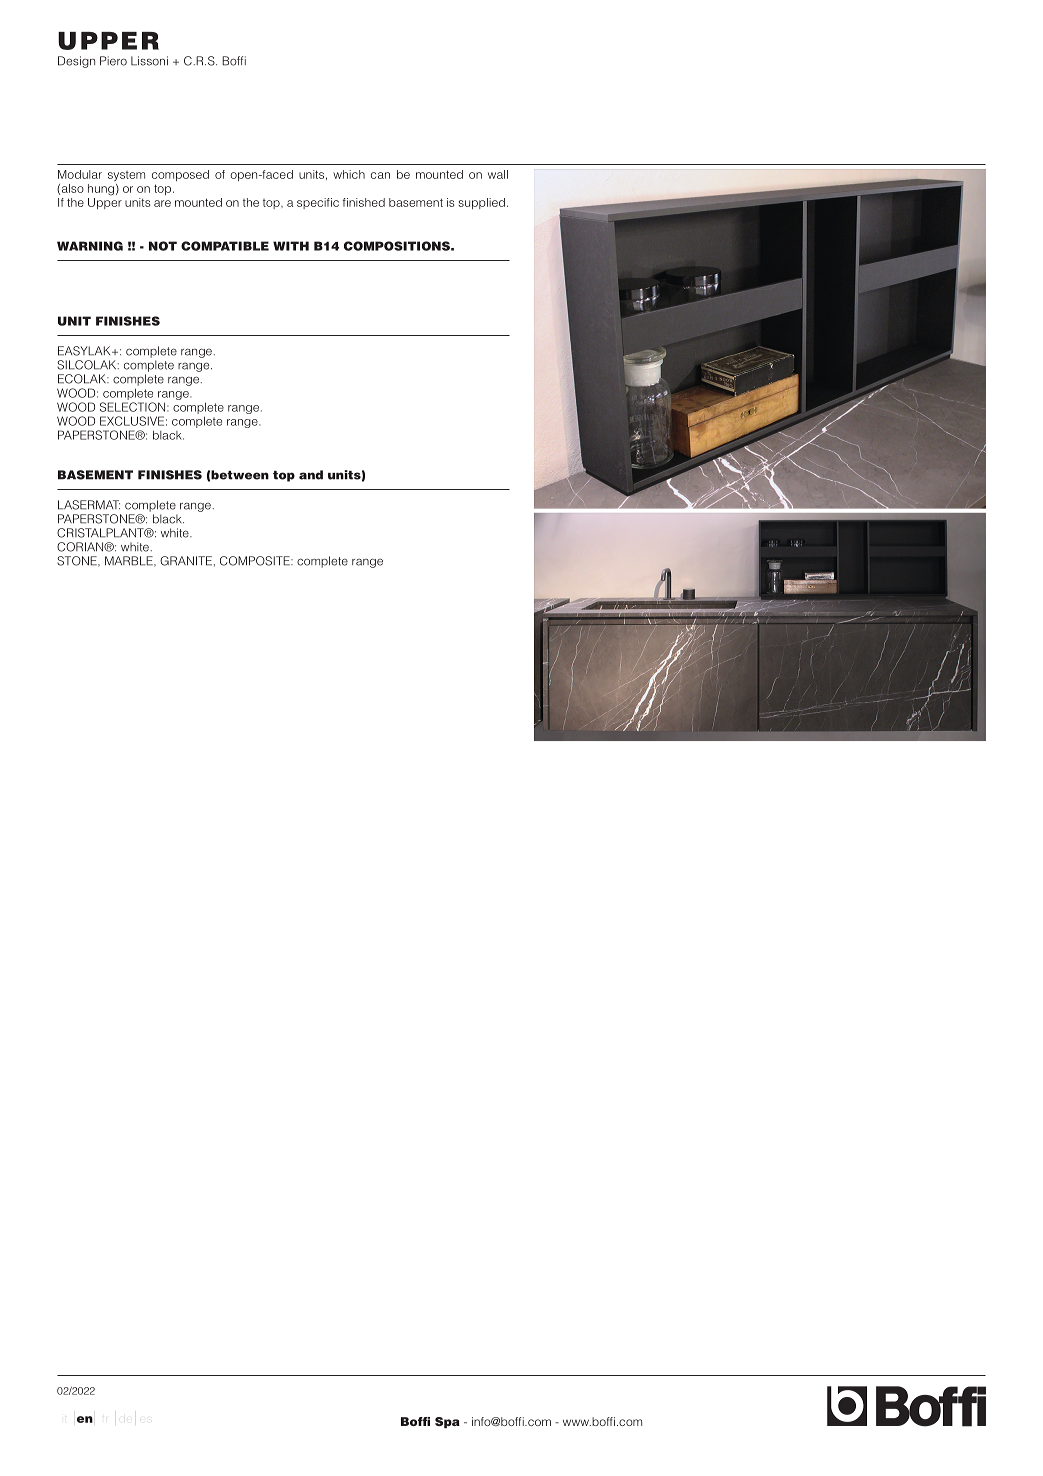 This screenshot has width=1043, height=1476. I want to click on WARNING, so click(90, 246).
